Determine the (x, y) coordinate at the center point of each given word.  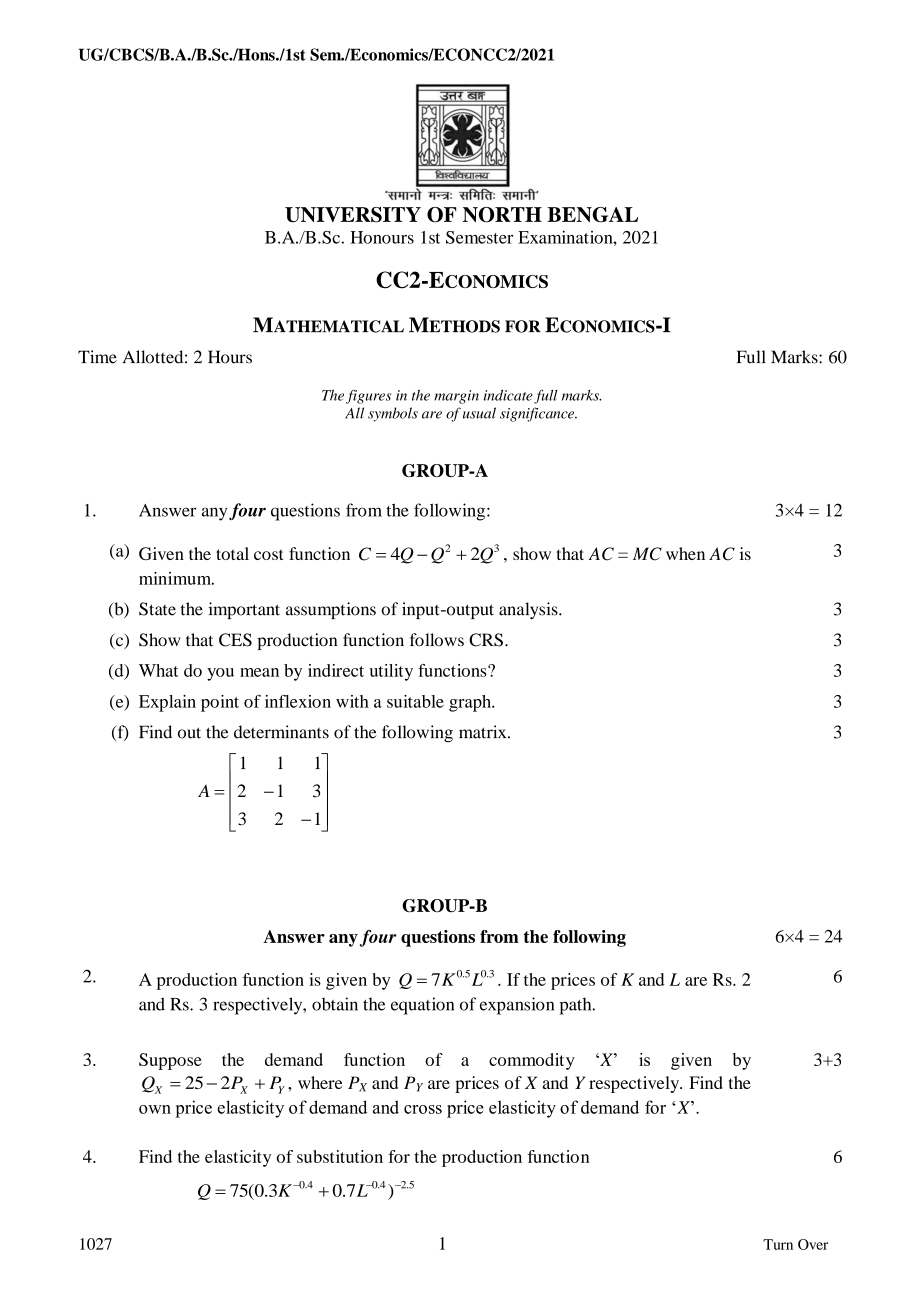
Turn (778, 1244)
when (685, 553)
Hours (230, 357)
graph (471, 703)
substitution (340, 1156)
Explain (167, 703)
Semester (479, 237)
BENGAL (592, 215)
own (155, 1109)
